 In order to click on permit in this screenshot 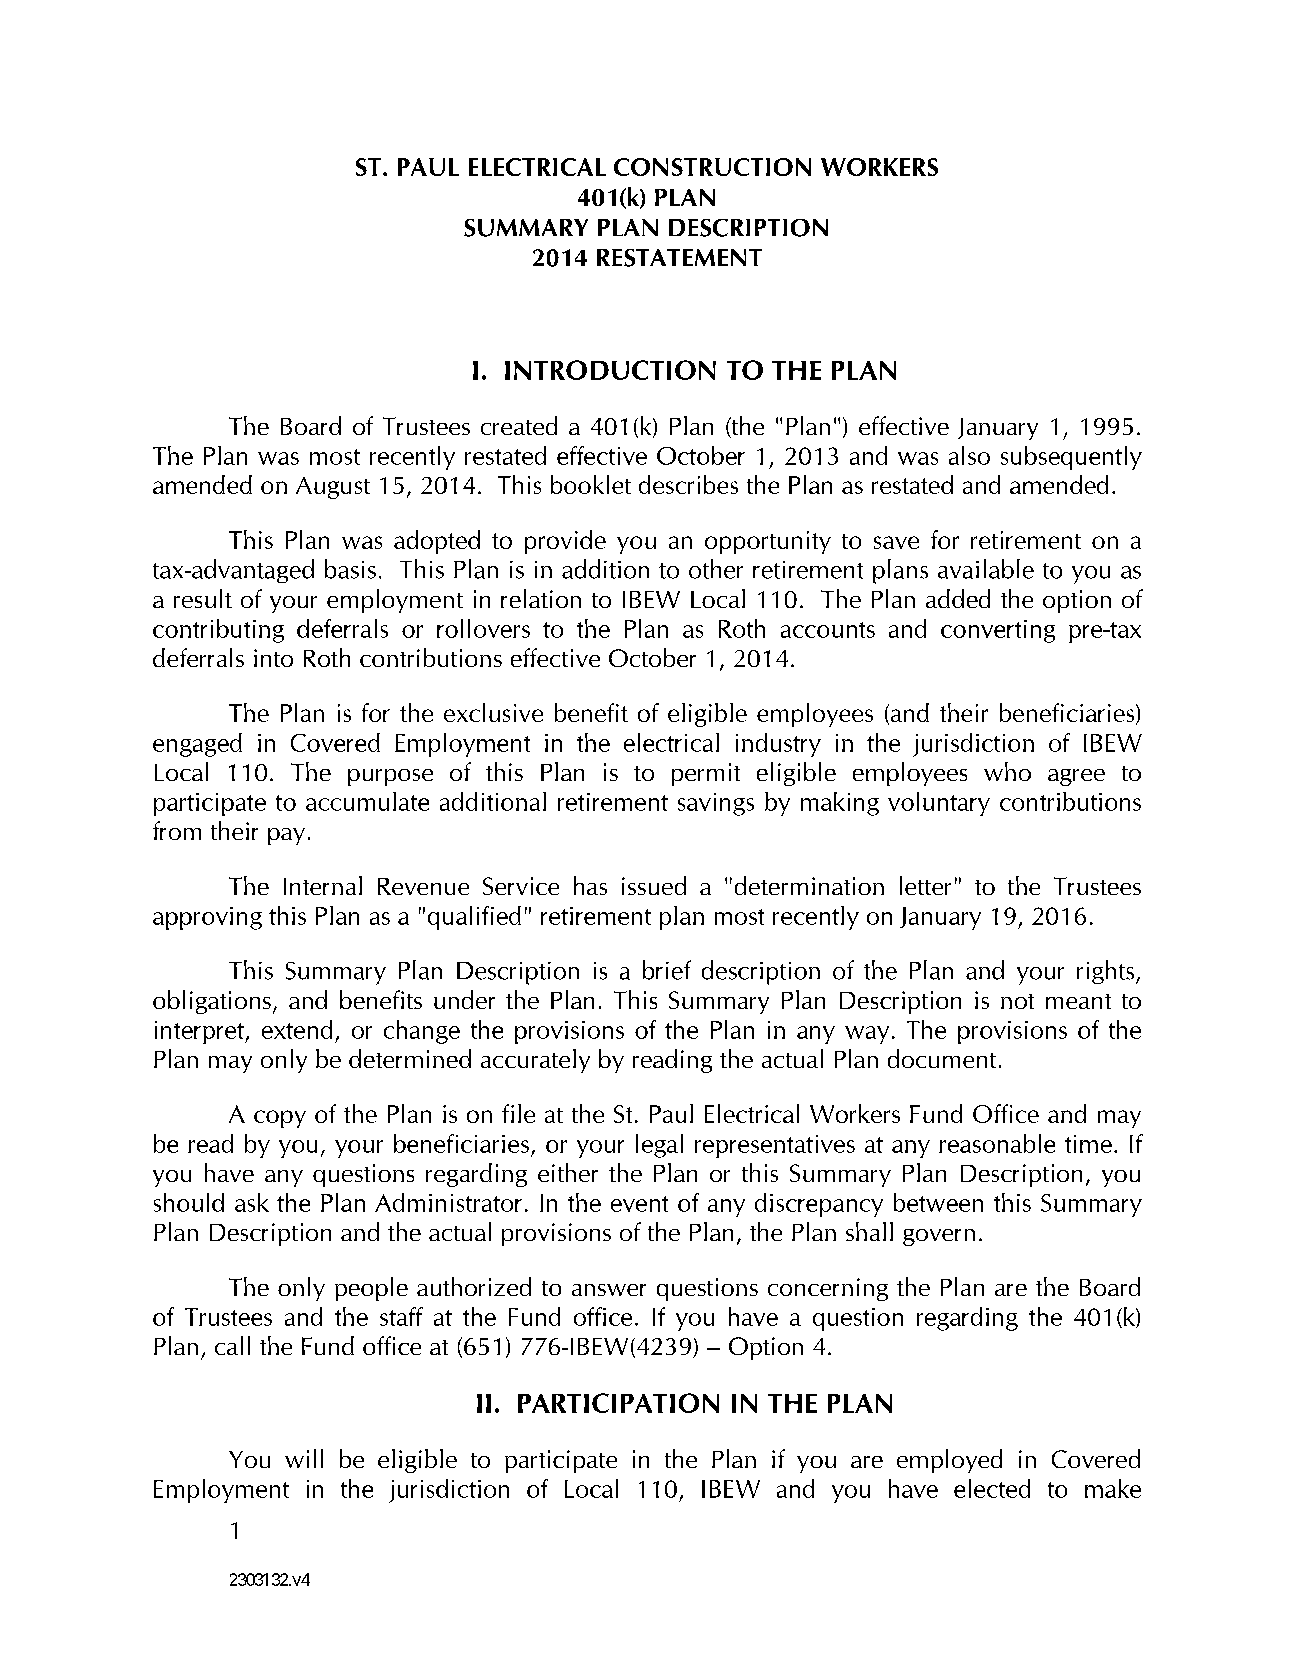, I will do `click(706, 774)`.
